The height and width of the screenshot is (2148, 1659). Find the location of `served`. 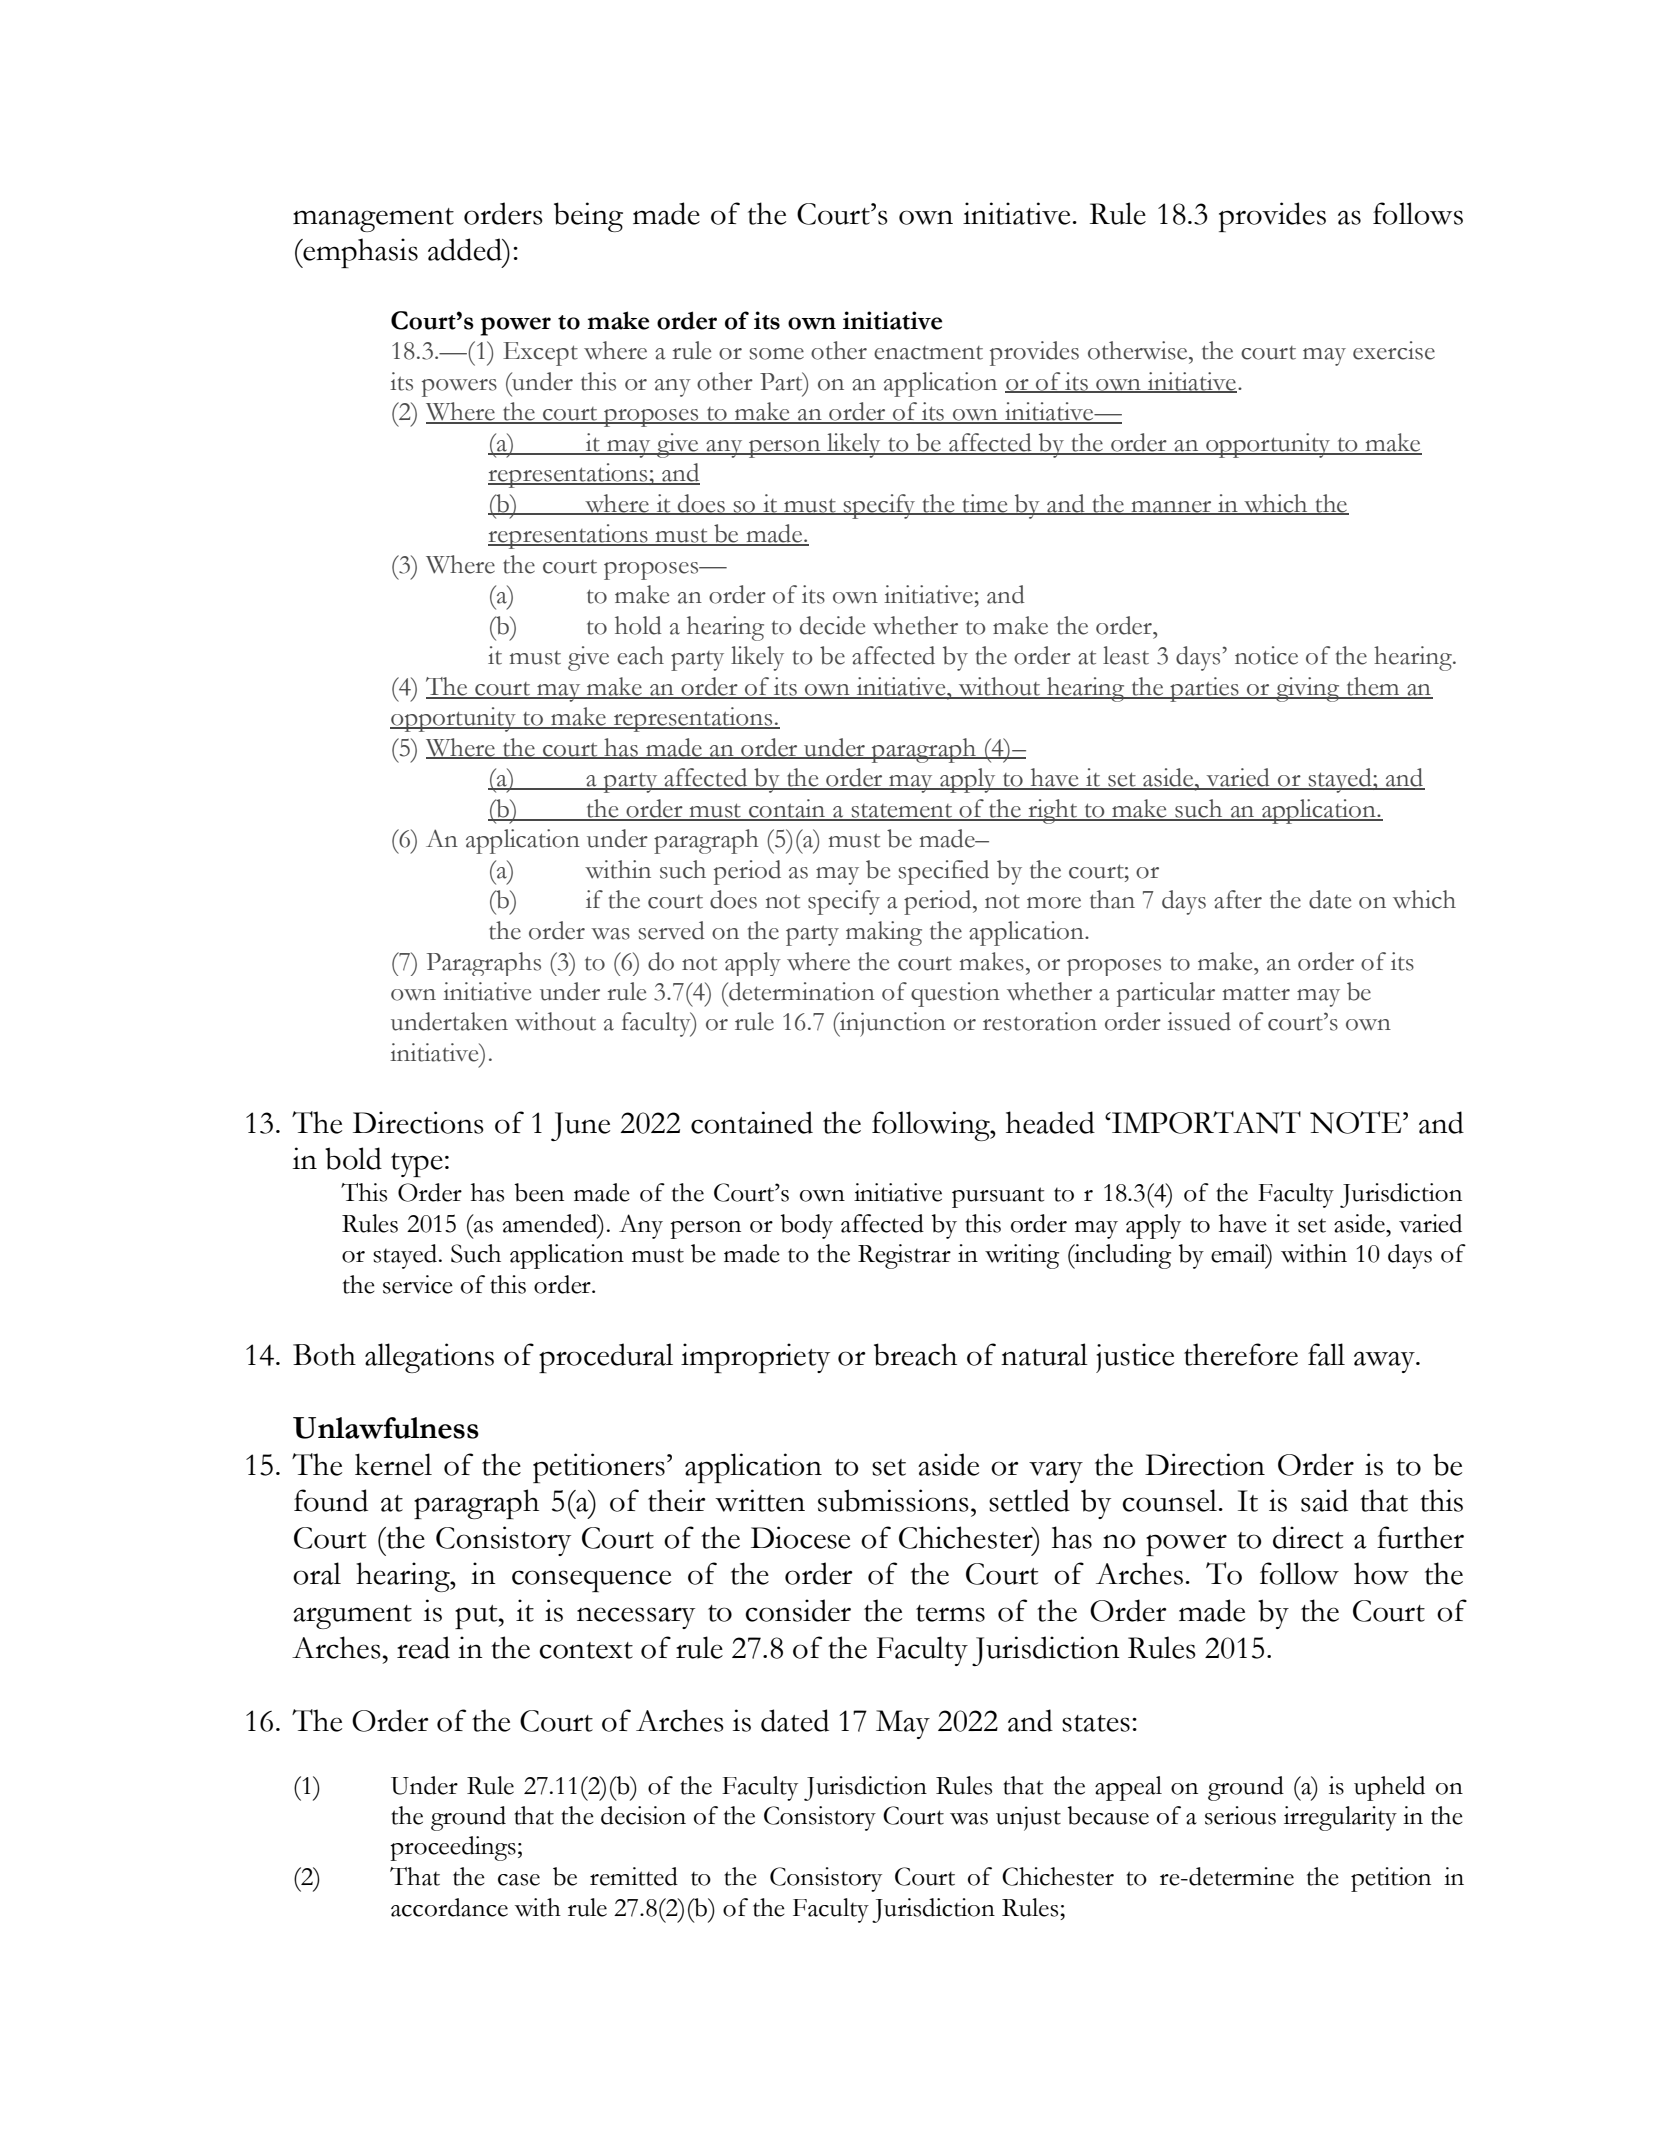

served is located at coordinates (672, 930).
